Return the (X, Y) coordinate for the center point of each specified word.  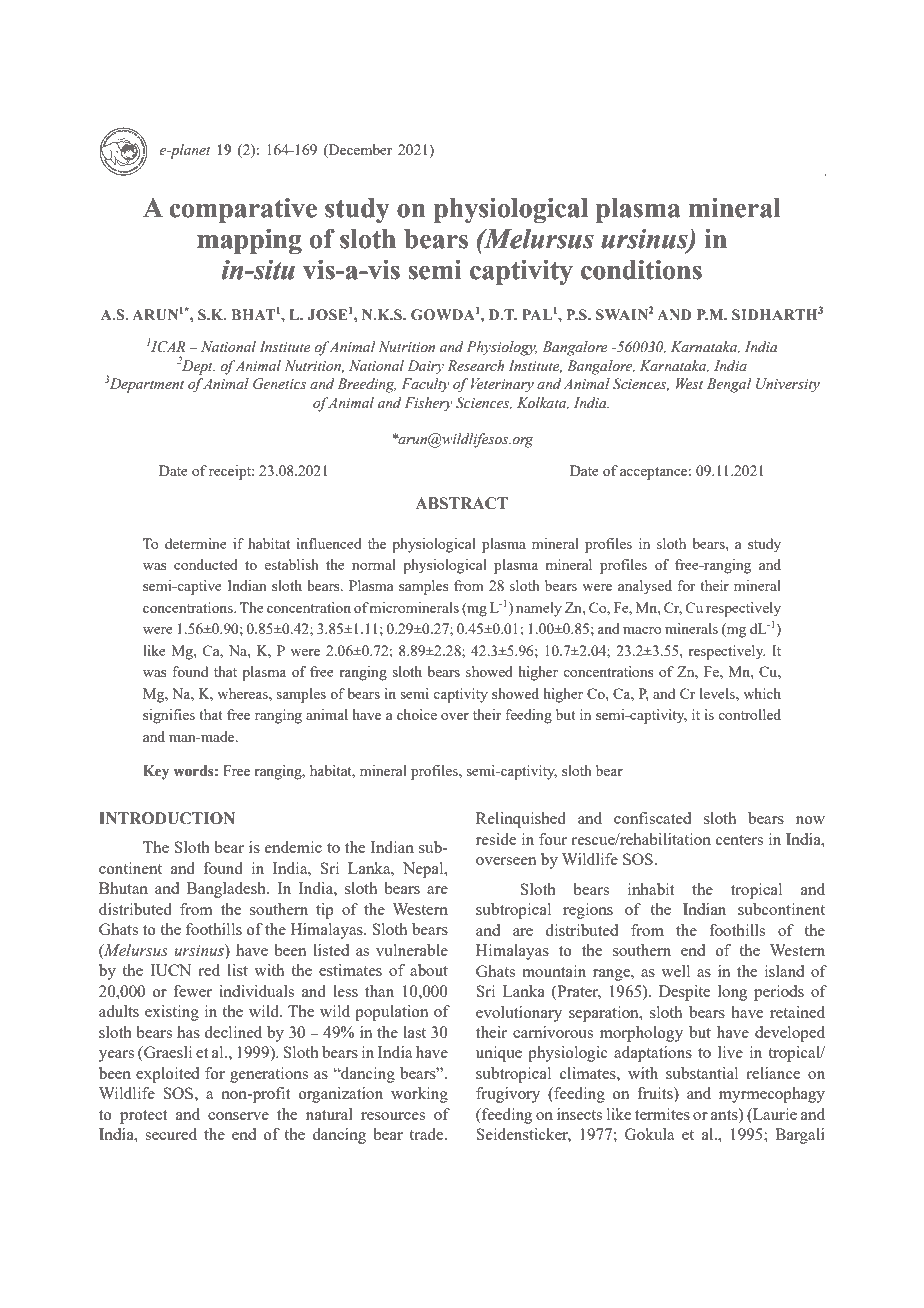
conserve (238, 1116)
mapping (249, 241)
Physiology (502, 348)
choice (417, 714)
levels (718, 693)
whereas (243, 693)
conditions (641, 270)
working (419, 1095)
